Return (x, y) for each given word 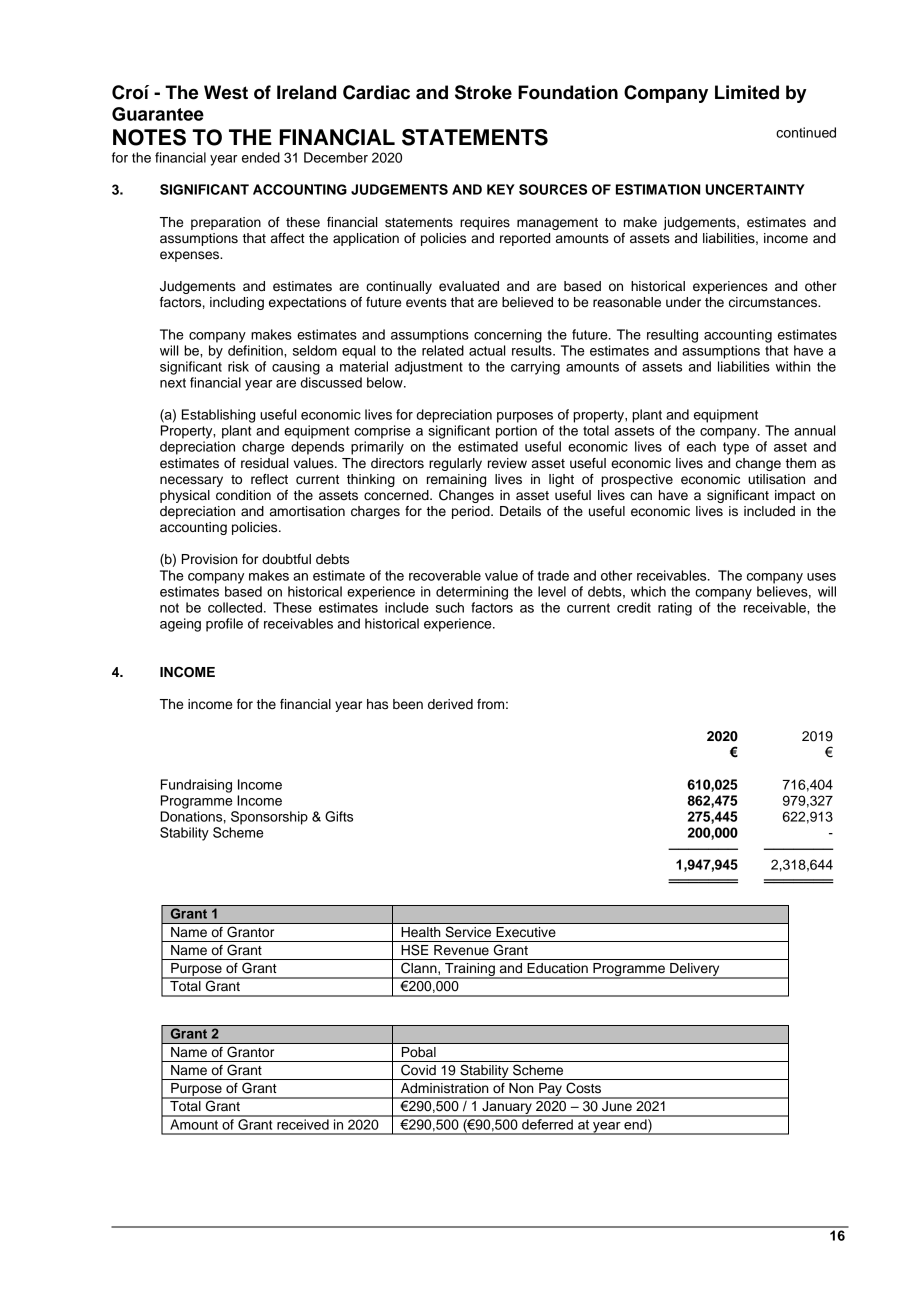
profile (224, 625)
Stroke (483, 92)
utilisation (776, 479)
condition (243, 495)
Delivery (695, 971)
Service (468, 932)
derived (450, 704)
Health (421, 932)
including (237, 303)
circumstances (774, 302)
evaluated (469, 286)
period (472, 512)
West (226, 92)
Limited (747, 92)
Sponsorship (269, 818)
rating (675, 609)
